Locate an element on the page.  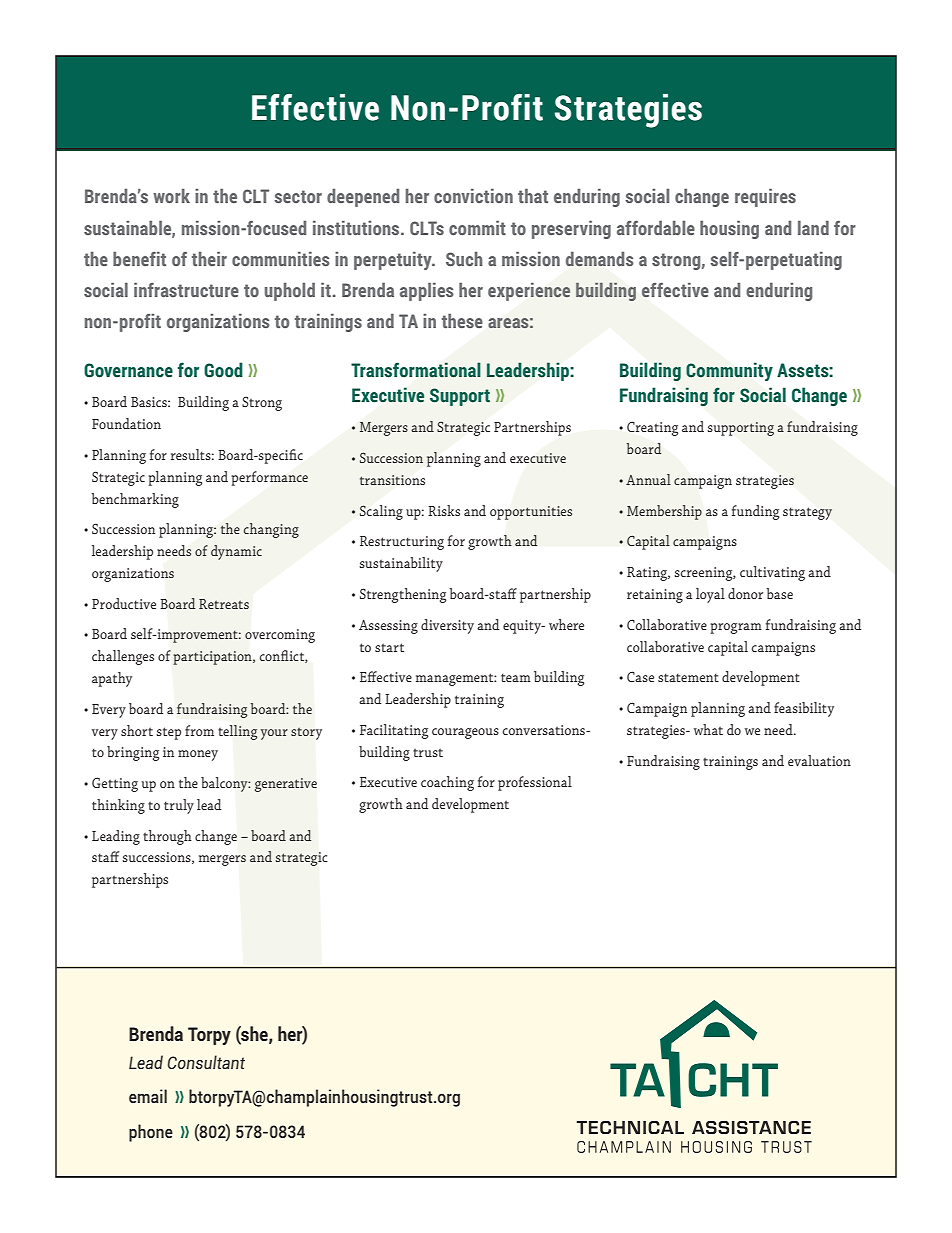
email is located at coordinates (148, 1096).
